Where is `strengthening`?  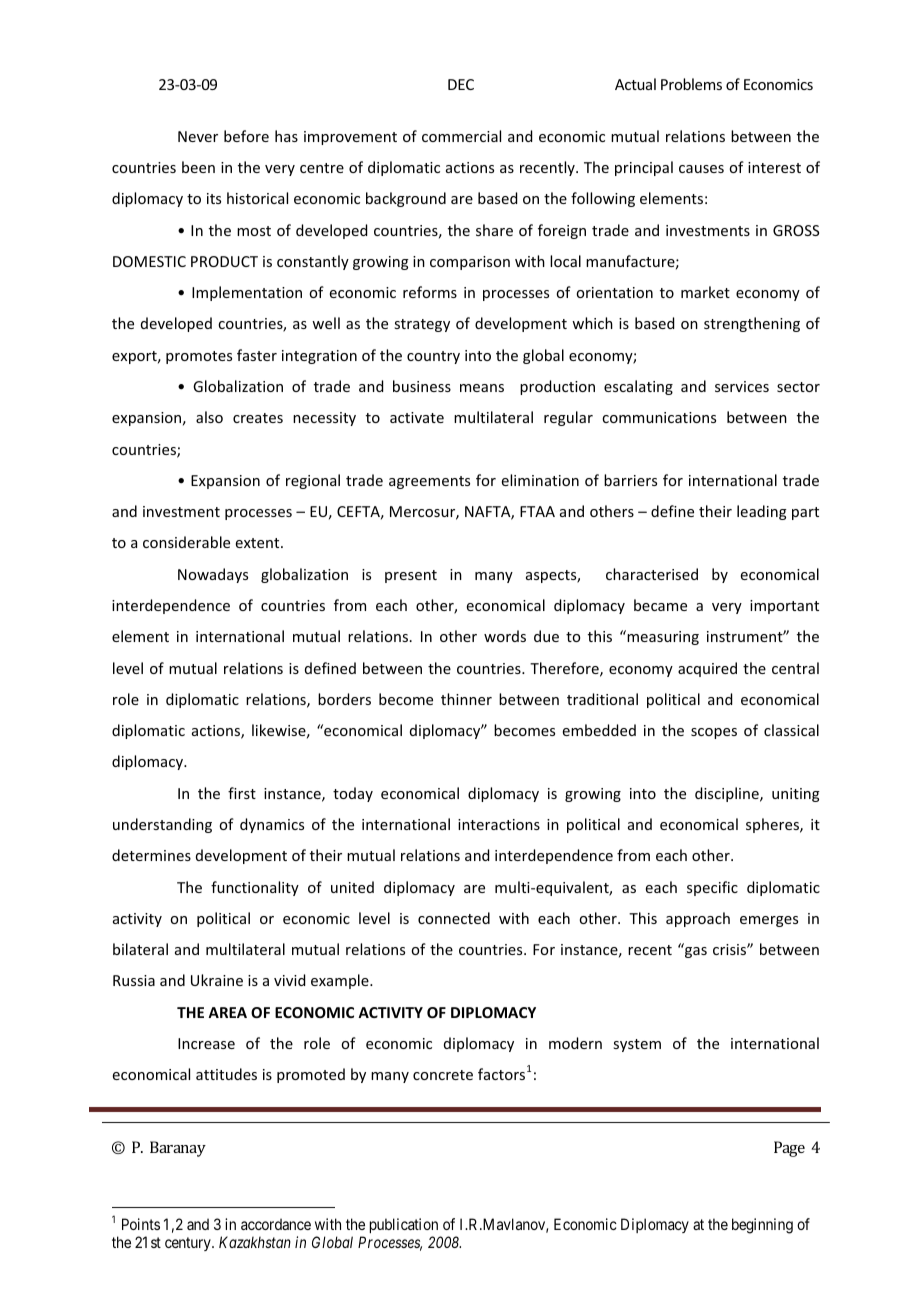
strengthening is located at coordinates (752, 324).
